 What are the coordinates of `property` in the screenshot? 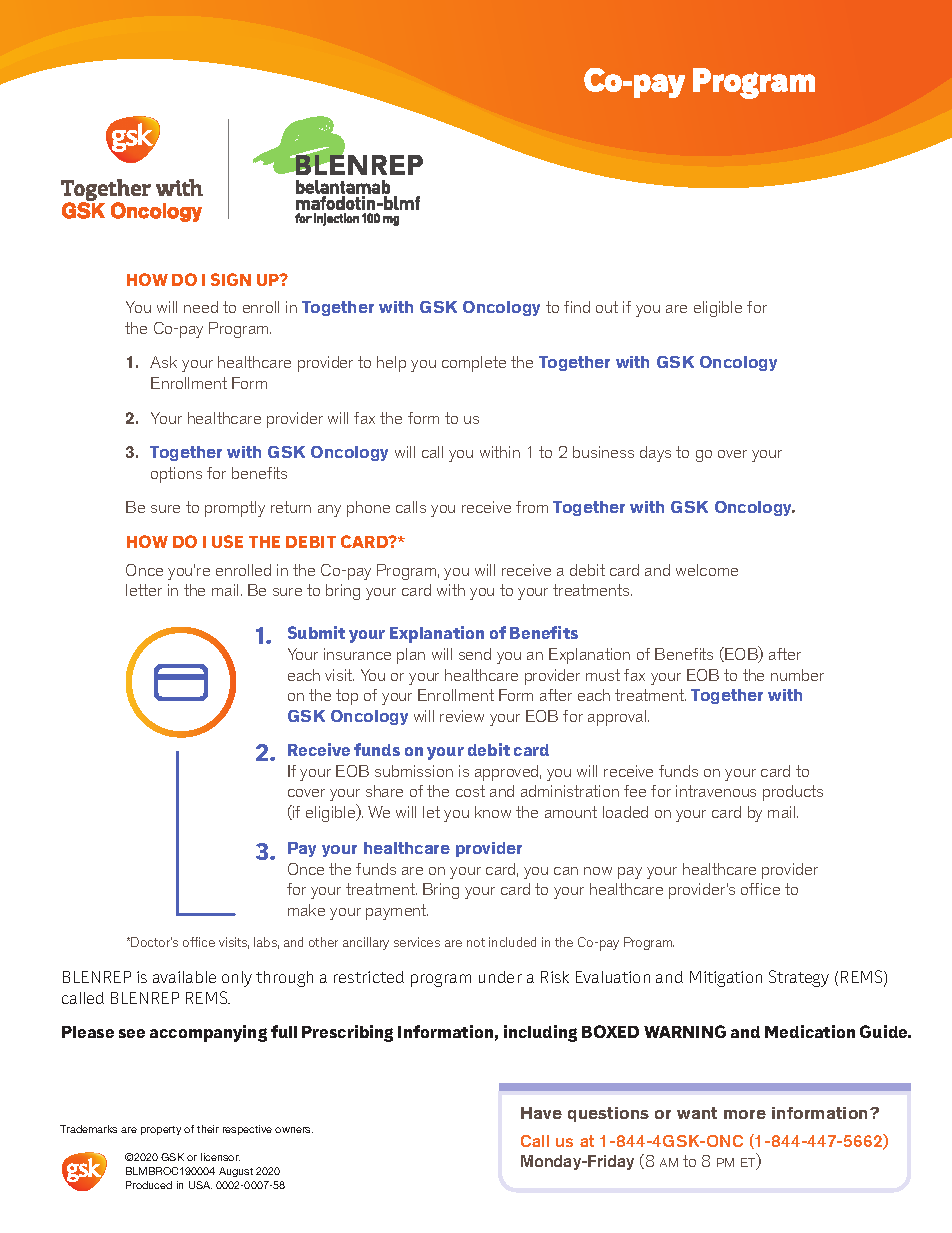 It's located at (161, 1130).
